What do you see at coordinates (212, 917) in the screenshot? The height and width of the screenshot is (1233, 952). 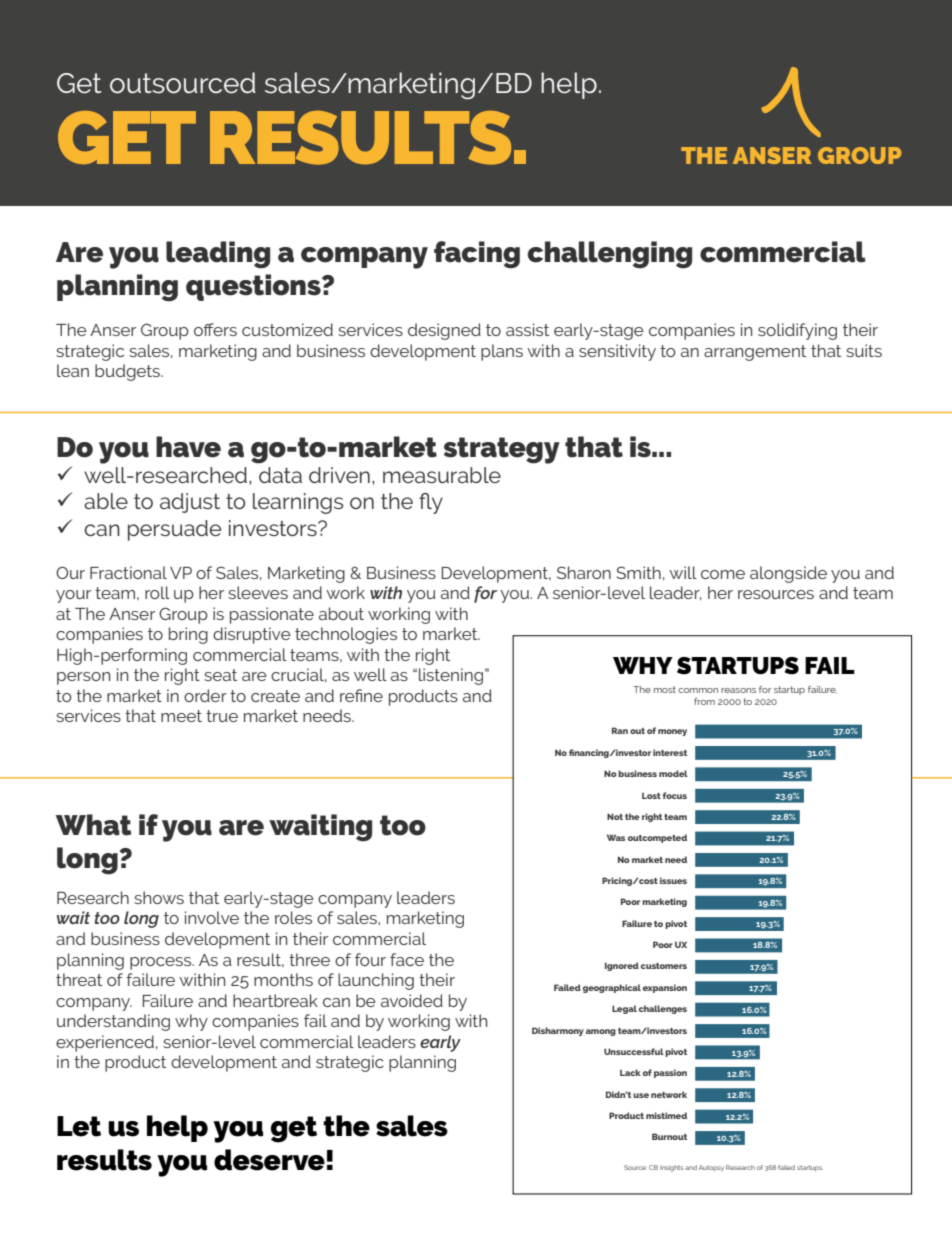 I see `involve` at bounding box center [212, 917].
